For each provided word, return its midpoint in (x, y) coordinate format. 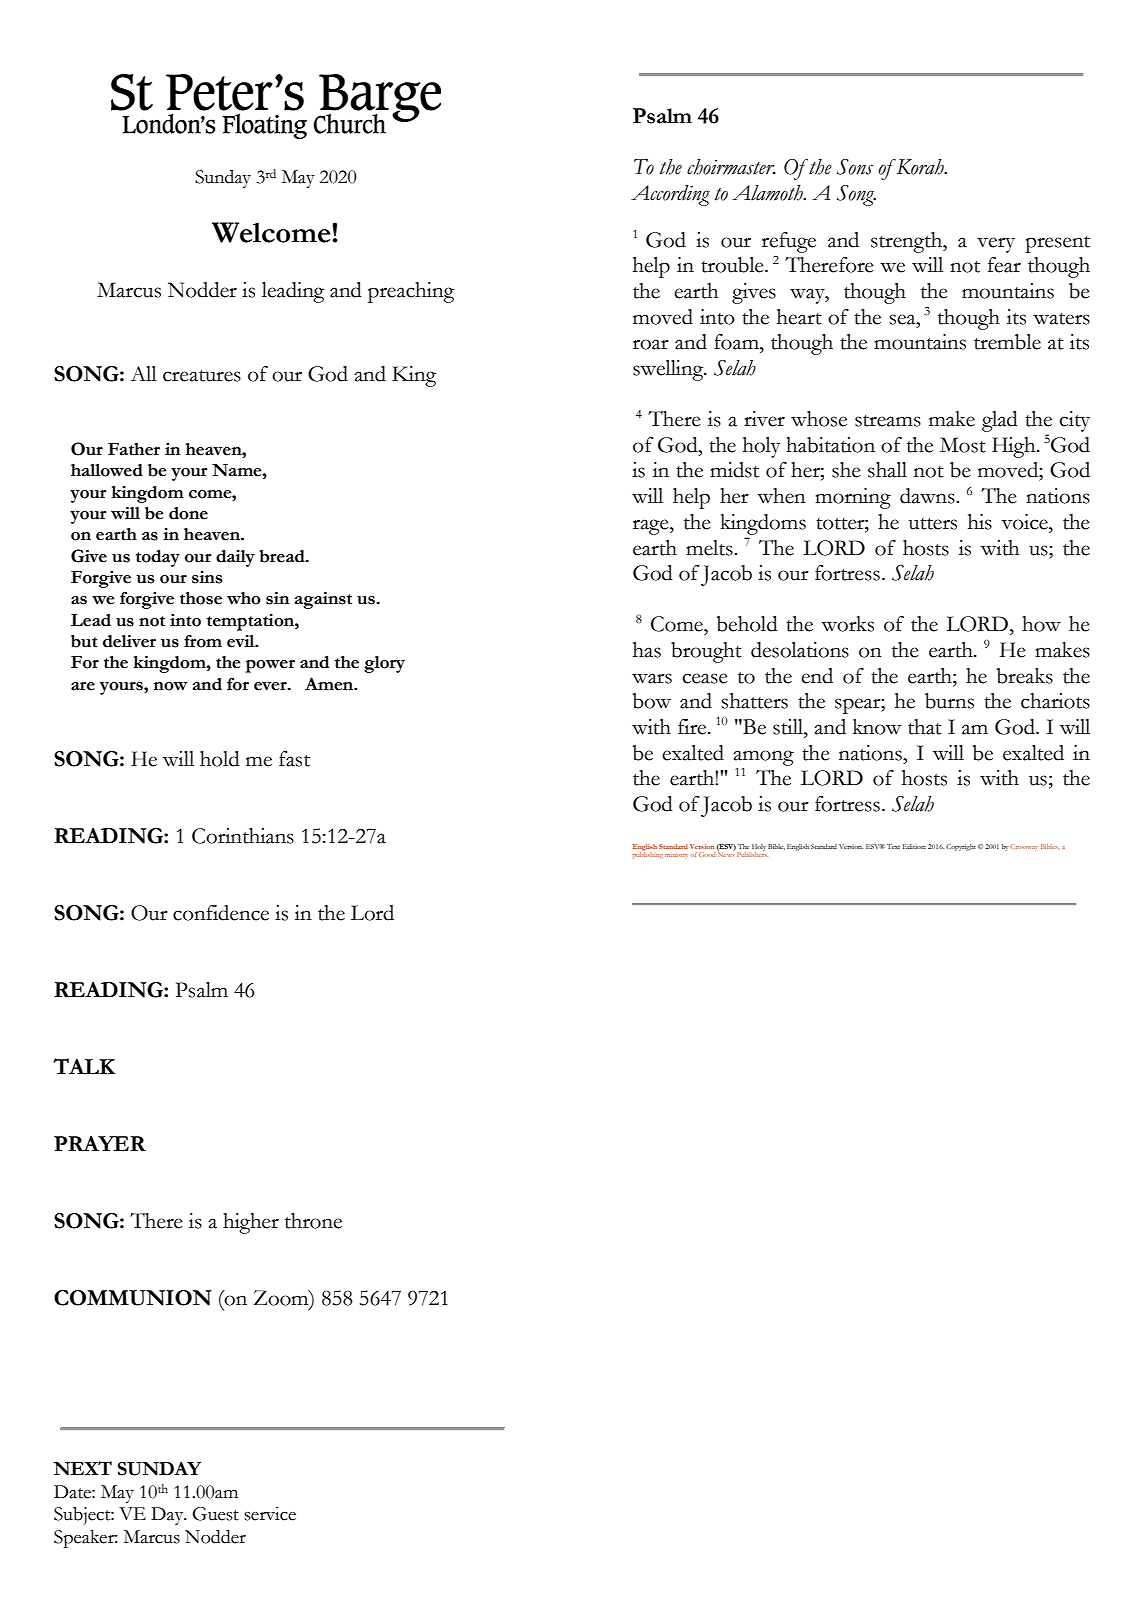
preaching (411, 292)
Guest (216, 1514)
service (270, 1514)
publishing (648, 854)
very (996, 245)
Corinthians (243, 836)
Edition (914, 846)
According (670, 195)
